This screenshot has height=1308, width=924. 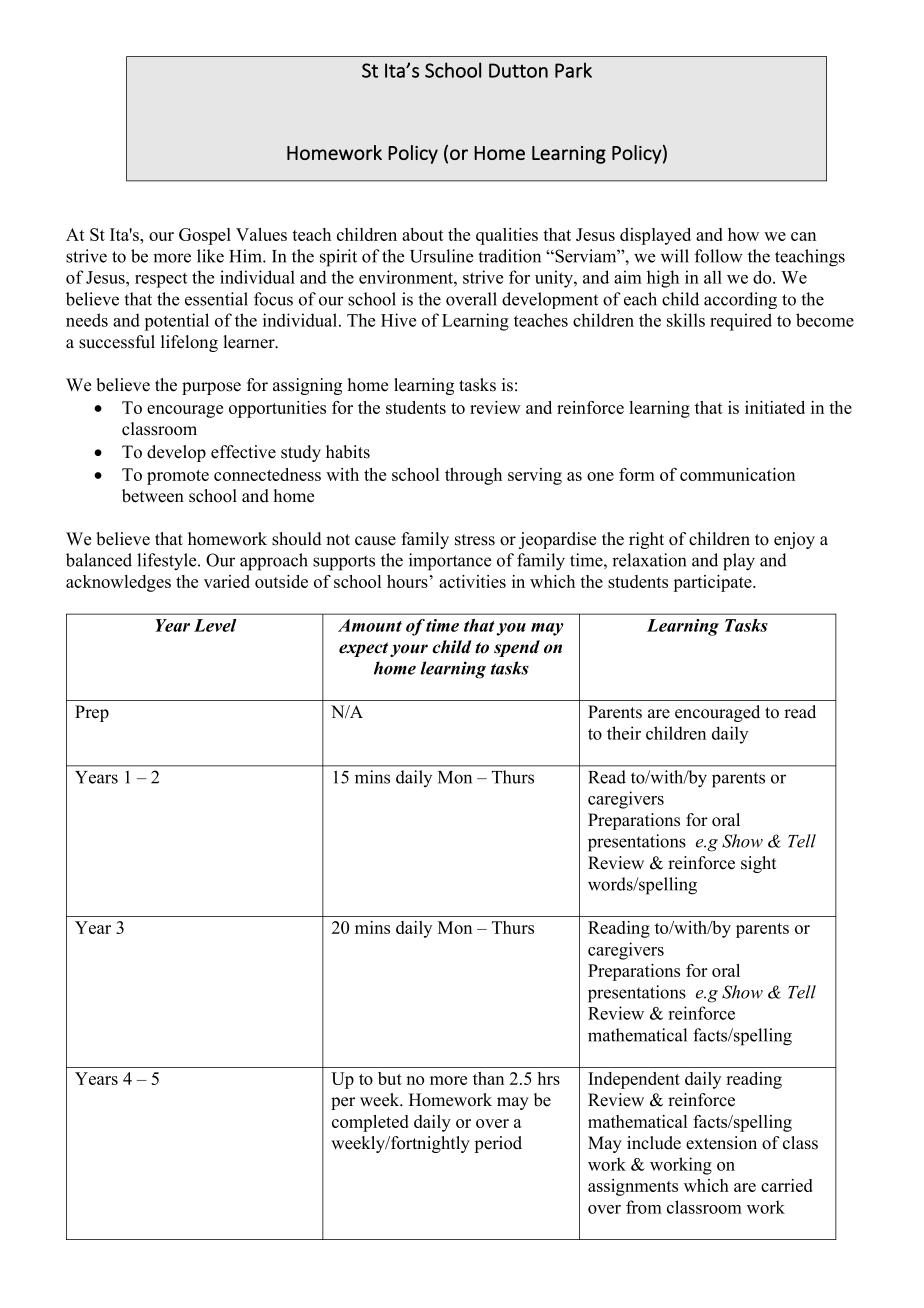 I want to click on through, so click(x=473, y=476).
